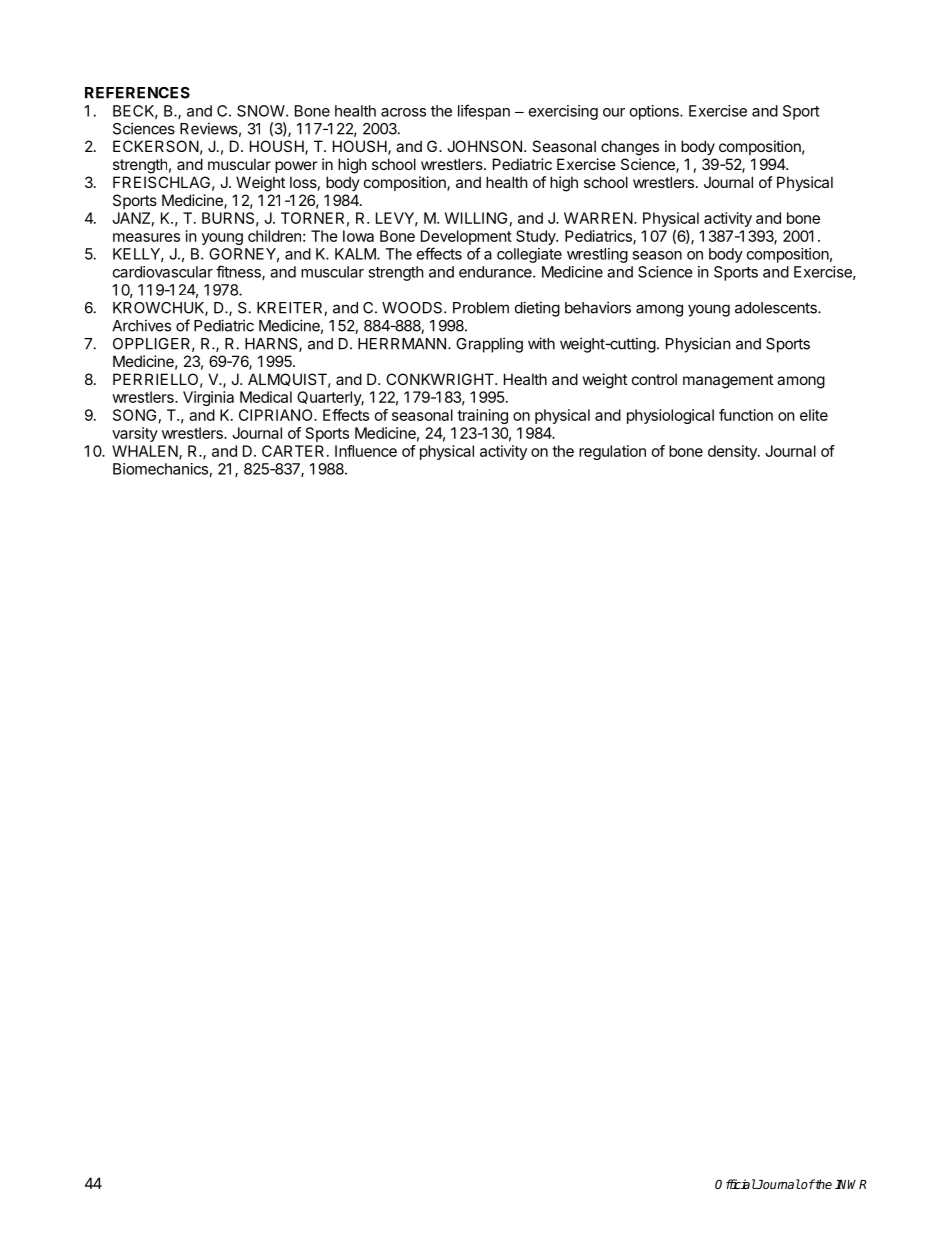 The image size is (952, 1233). I want to click on physiological, so click(670, 416).
